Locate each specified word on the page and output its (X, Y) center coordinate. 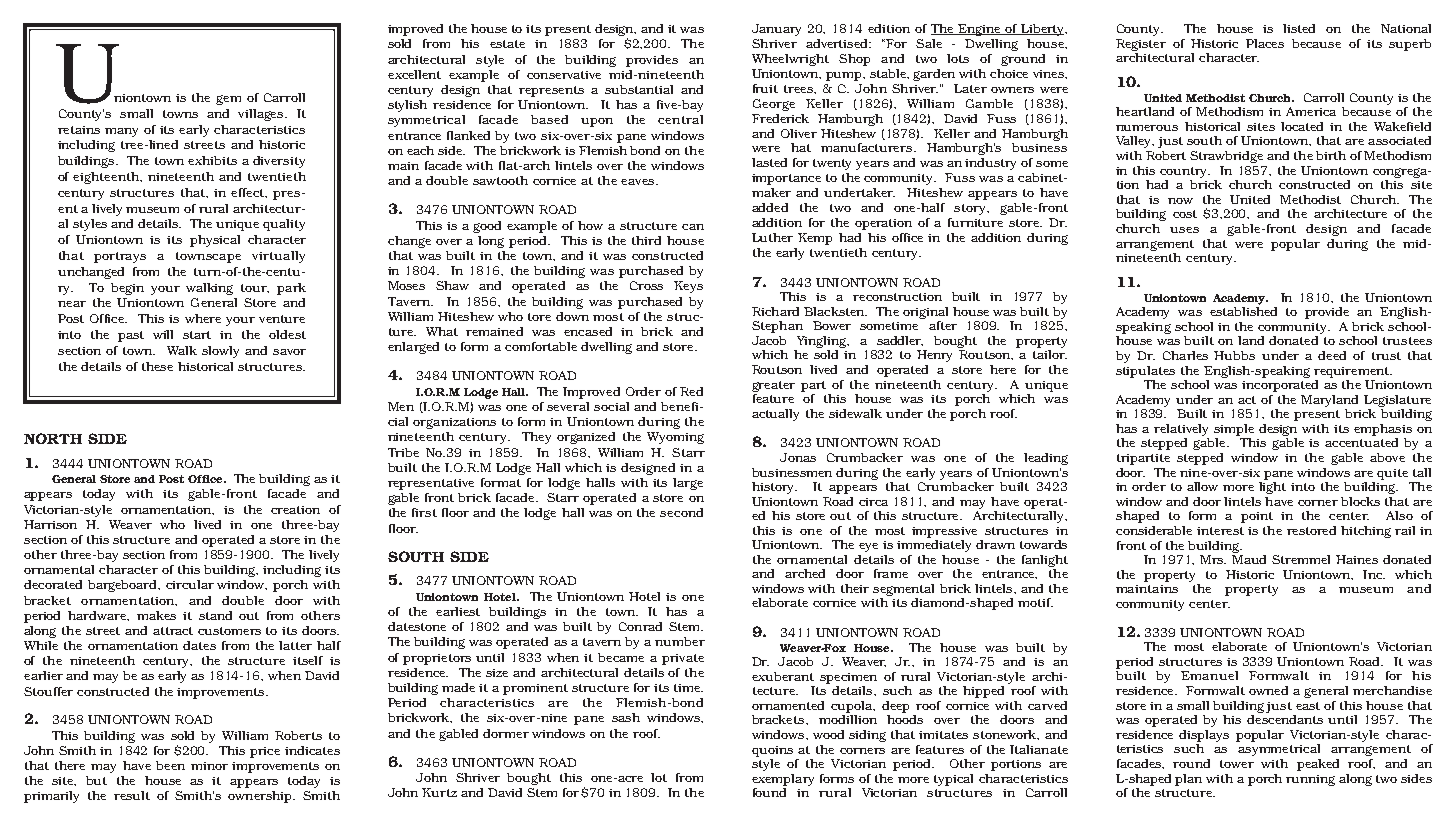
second (681, 512)
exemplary (783, 780)
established (1243, 311)
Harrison (50, 524)
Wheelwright (790, 60)
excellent (414, 74)
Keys (688, 287)
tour (255, 288)
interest (1220, 531)
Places (1265, 43)
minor (209, 766)
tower (1237, 764)
